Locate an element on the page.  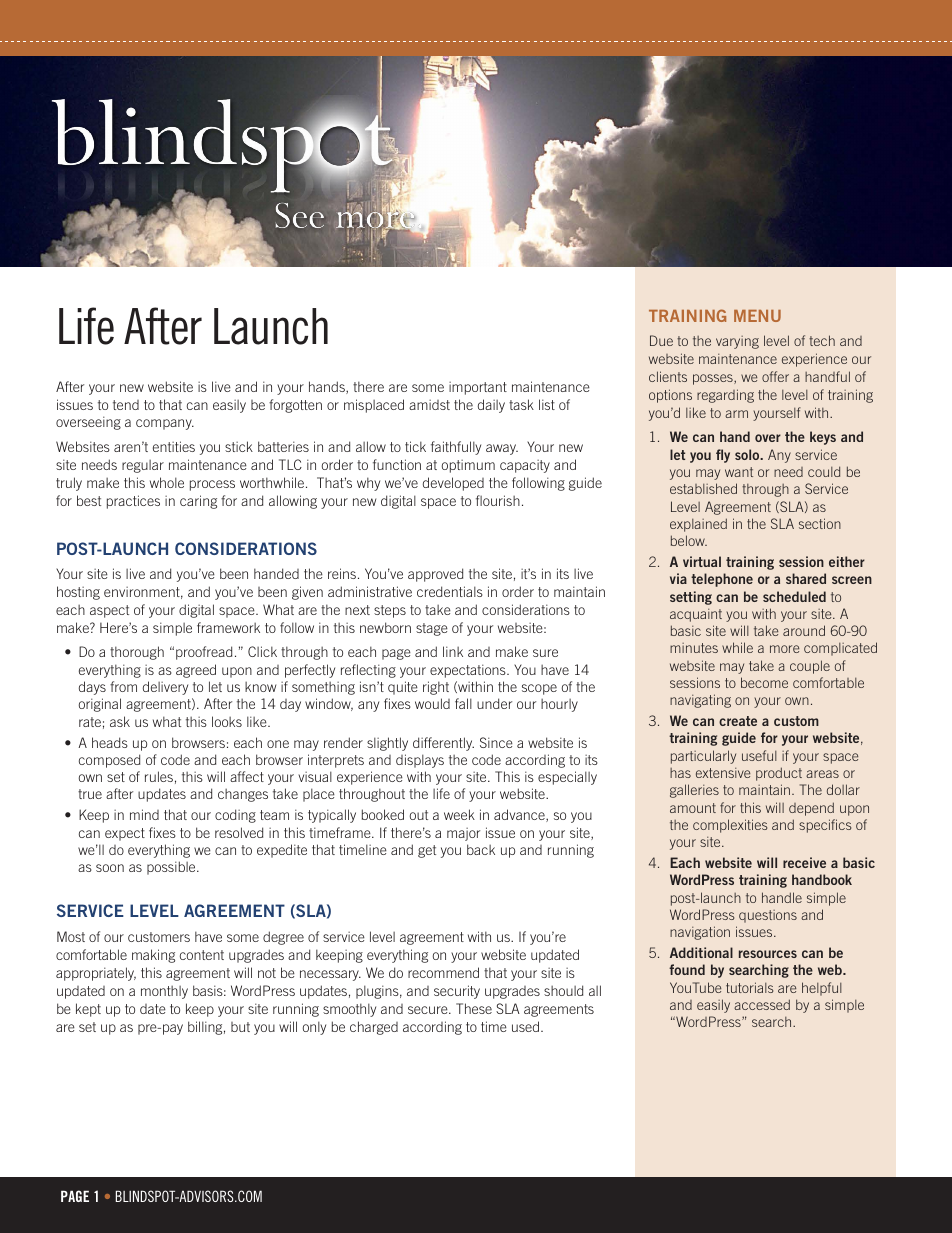
These is located at coordinates (474, 1008).
